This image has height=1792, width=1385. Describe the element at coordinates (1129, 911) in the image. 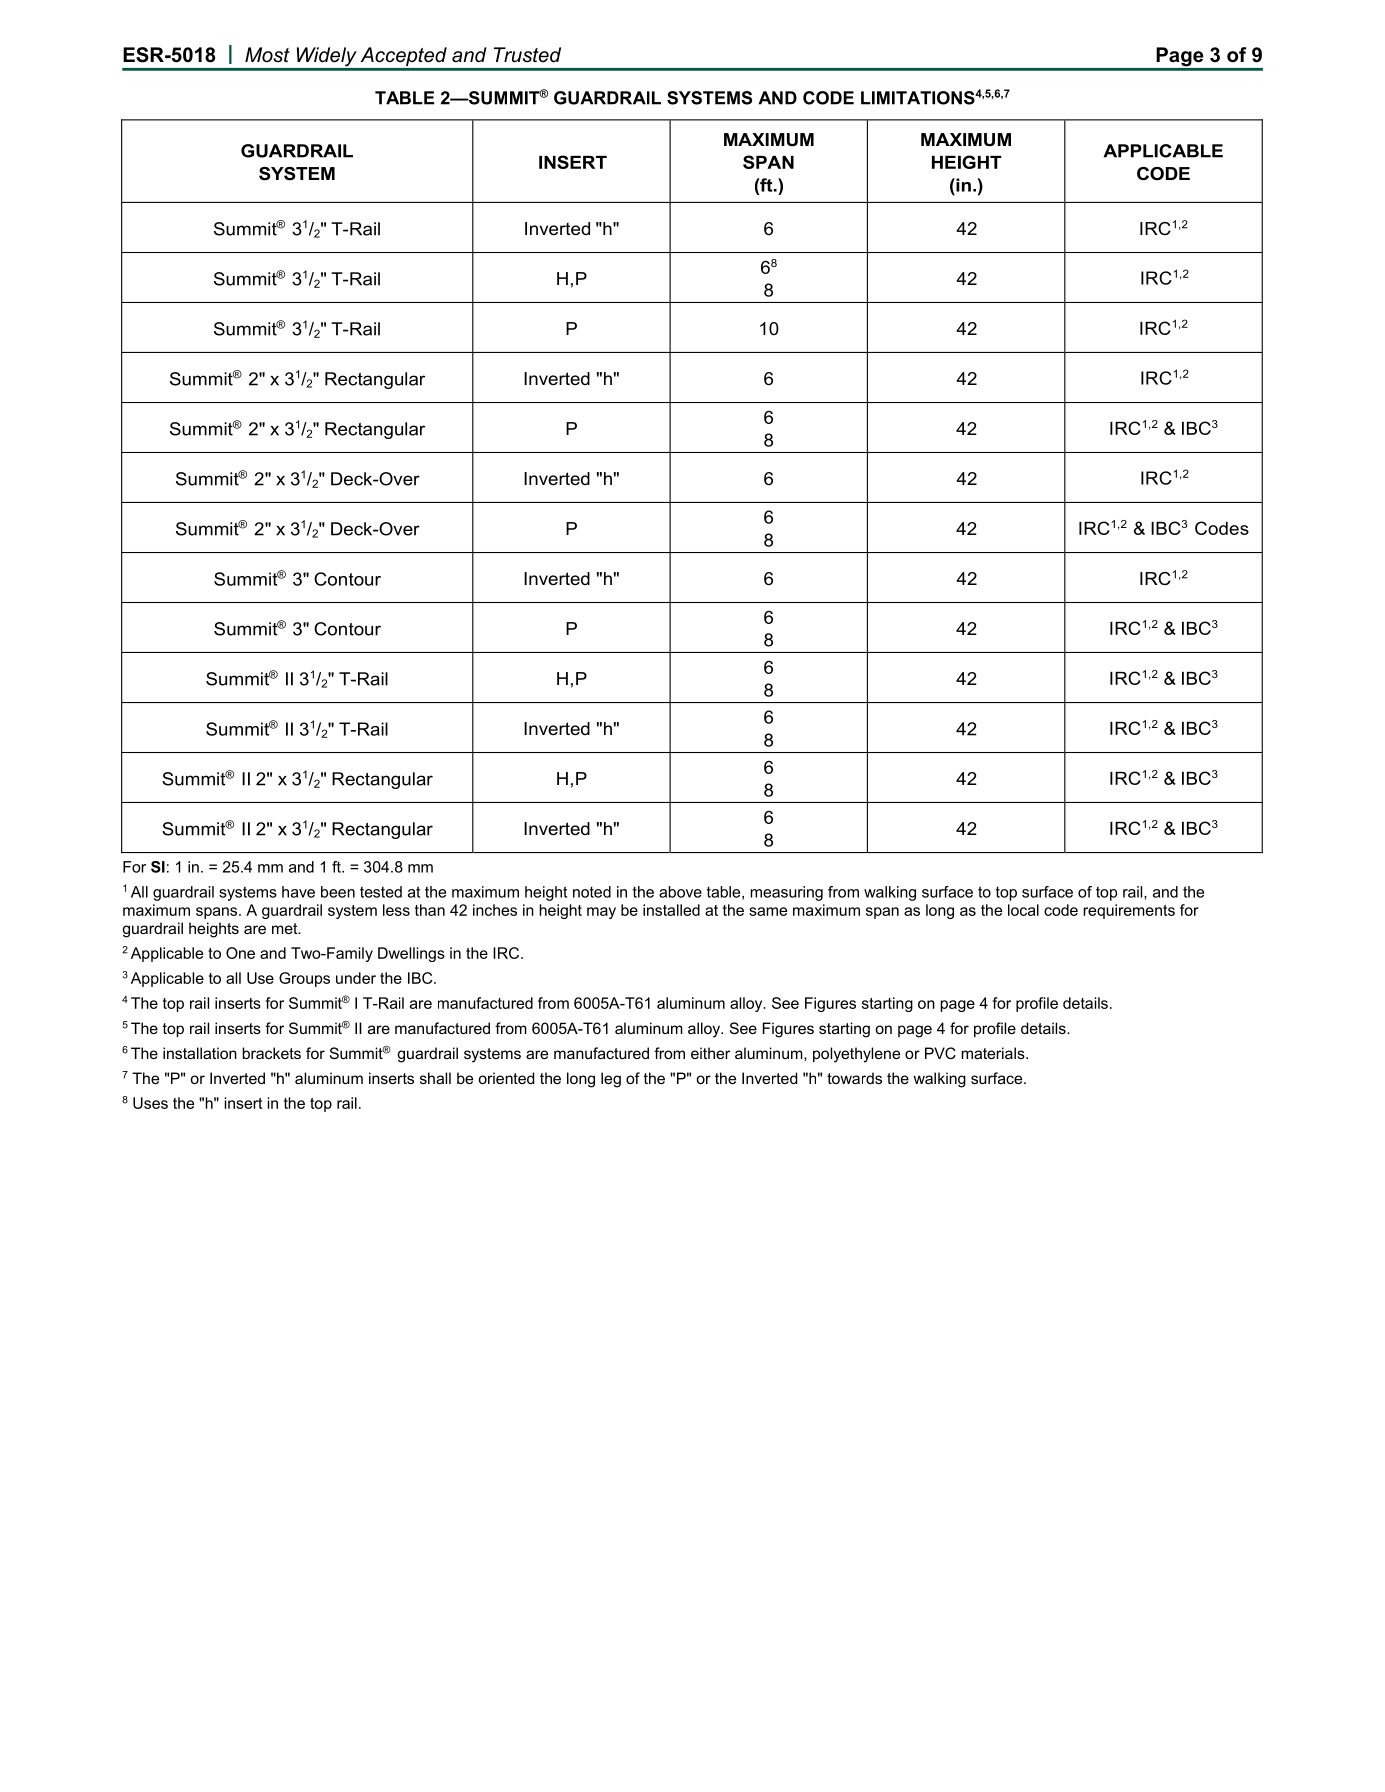

I see `requirements` at that location.
